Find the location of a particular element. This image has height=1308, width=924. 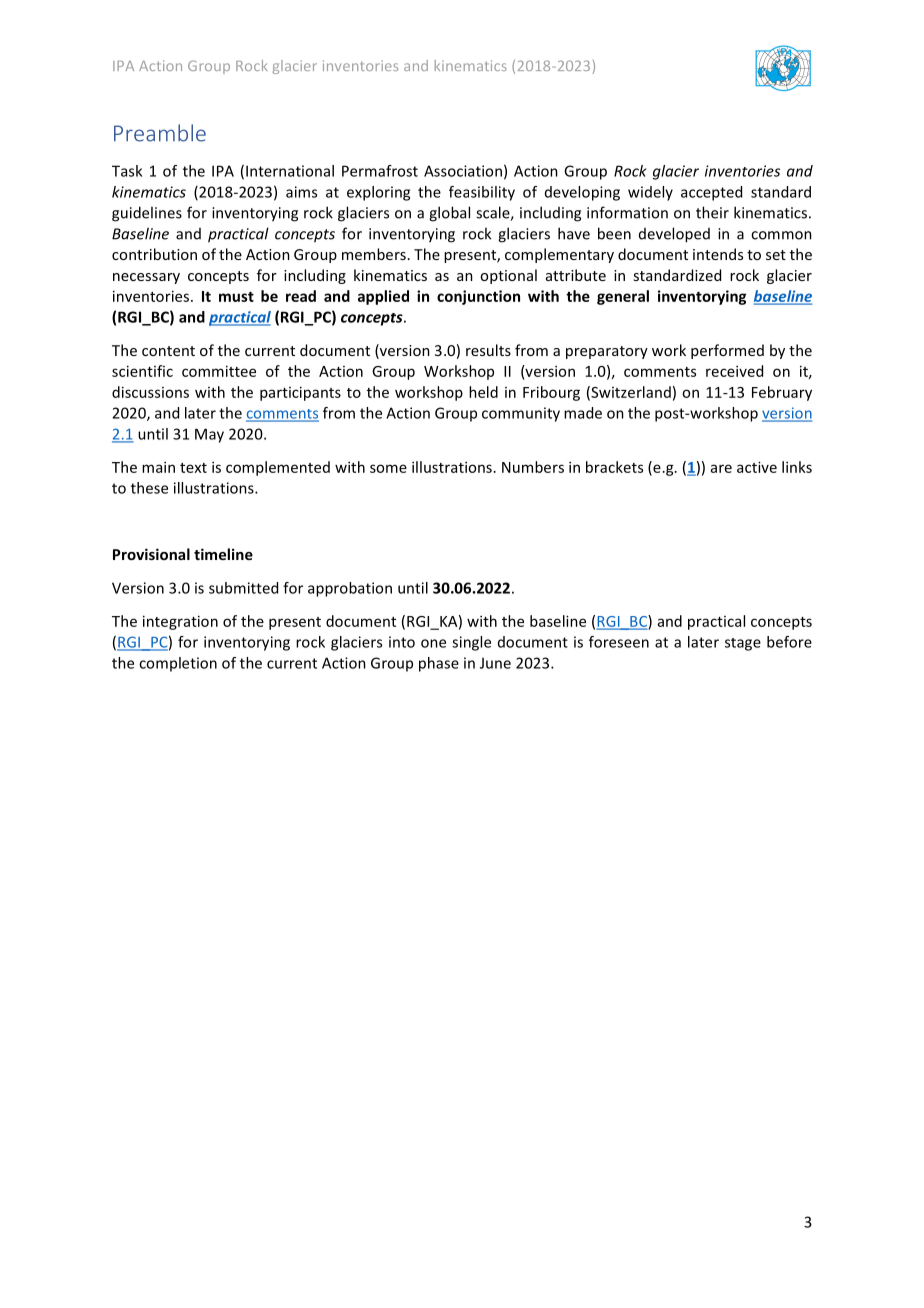

Preamble is located at coordinates (160, 133).
